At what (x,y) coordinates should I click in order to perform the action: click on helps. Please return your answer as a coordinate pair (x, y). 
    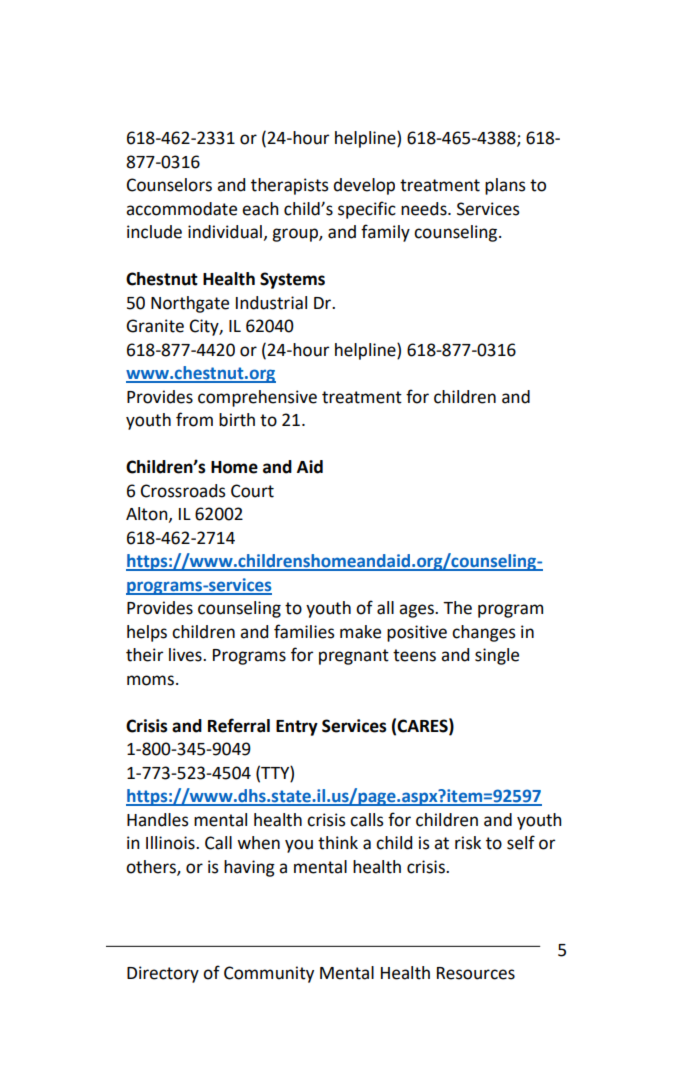
    Looking at the image, I should click on (147, 633).
